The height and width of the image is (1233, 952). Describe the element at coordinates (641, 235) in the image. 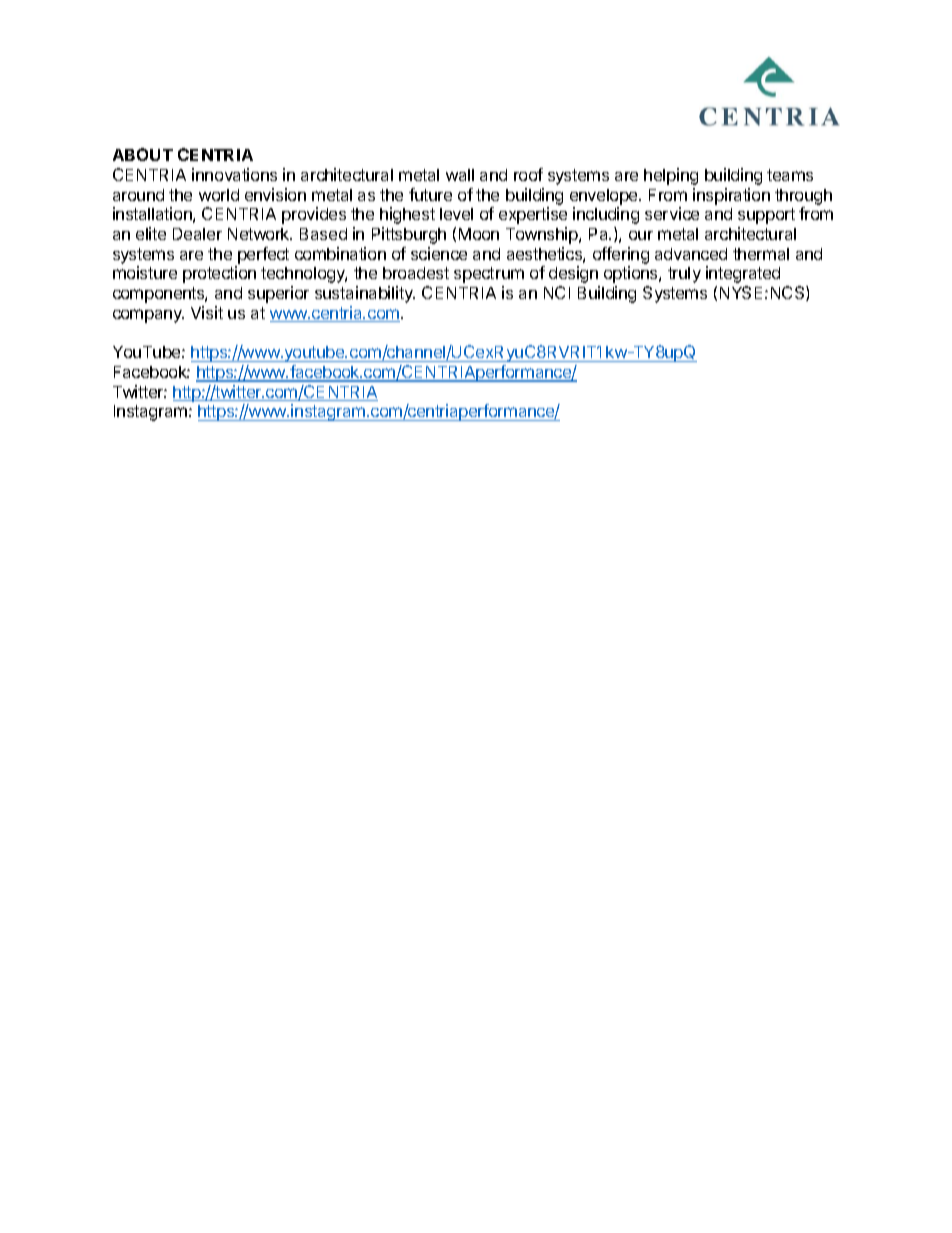

I see `our` at that location.
